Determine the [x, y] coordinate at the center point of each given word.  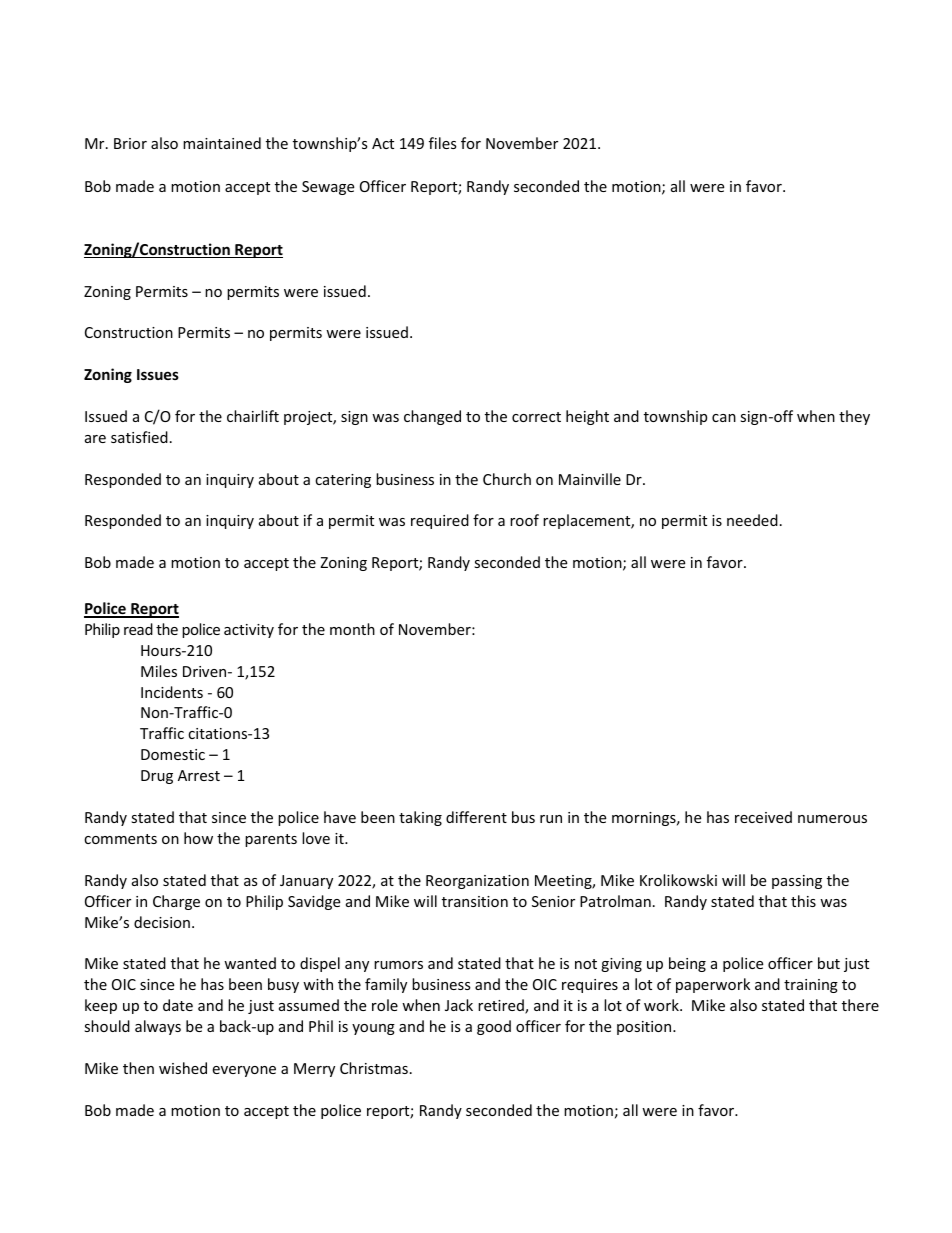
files [443, 143]
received [763, 817]
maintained [222, 143]
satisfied [139, 437]
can [724, 418]
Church [507, 479]
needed [752, 520]
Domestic [173, 754]
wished [183, 1068]
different [476, 817]
